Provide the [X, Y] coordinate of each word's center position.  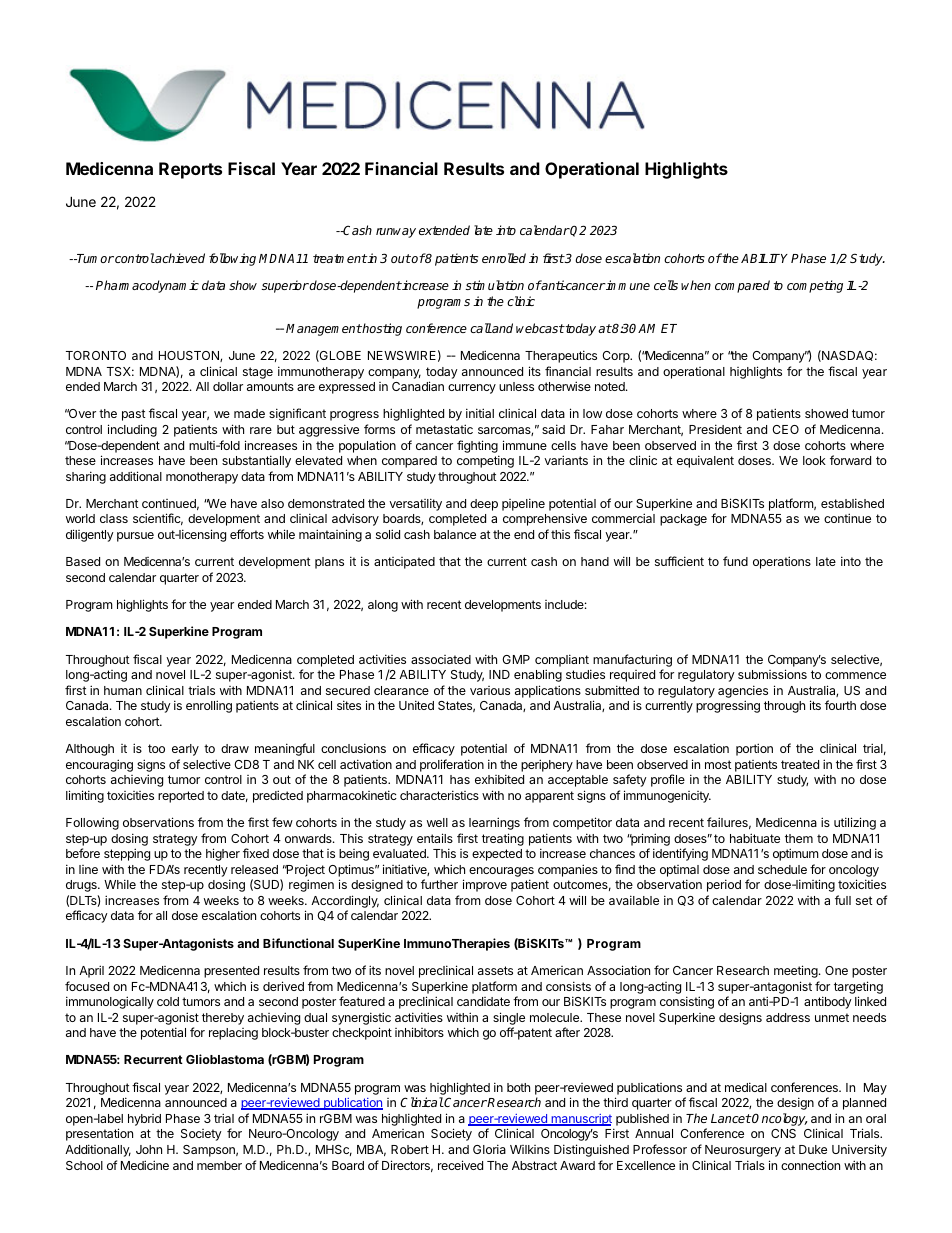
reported [181, 797]
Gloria [489, 1149]
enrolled [504, 258]
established [852, 503]
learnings [494, 823]
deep [484, 505]
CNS [783, 1133]
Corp [616, 357]
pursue [135, 537]
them [799, 838]
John [149, 1149]
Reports [190, 170]
